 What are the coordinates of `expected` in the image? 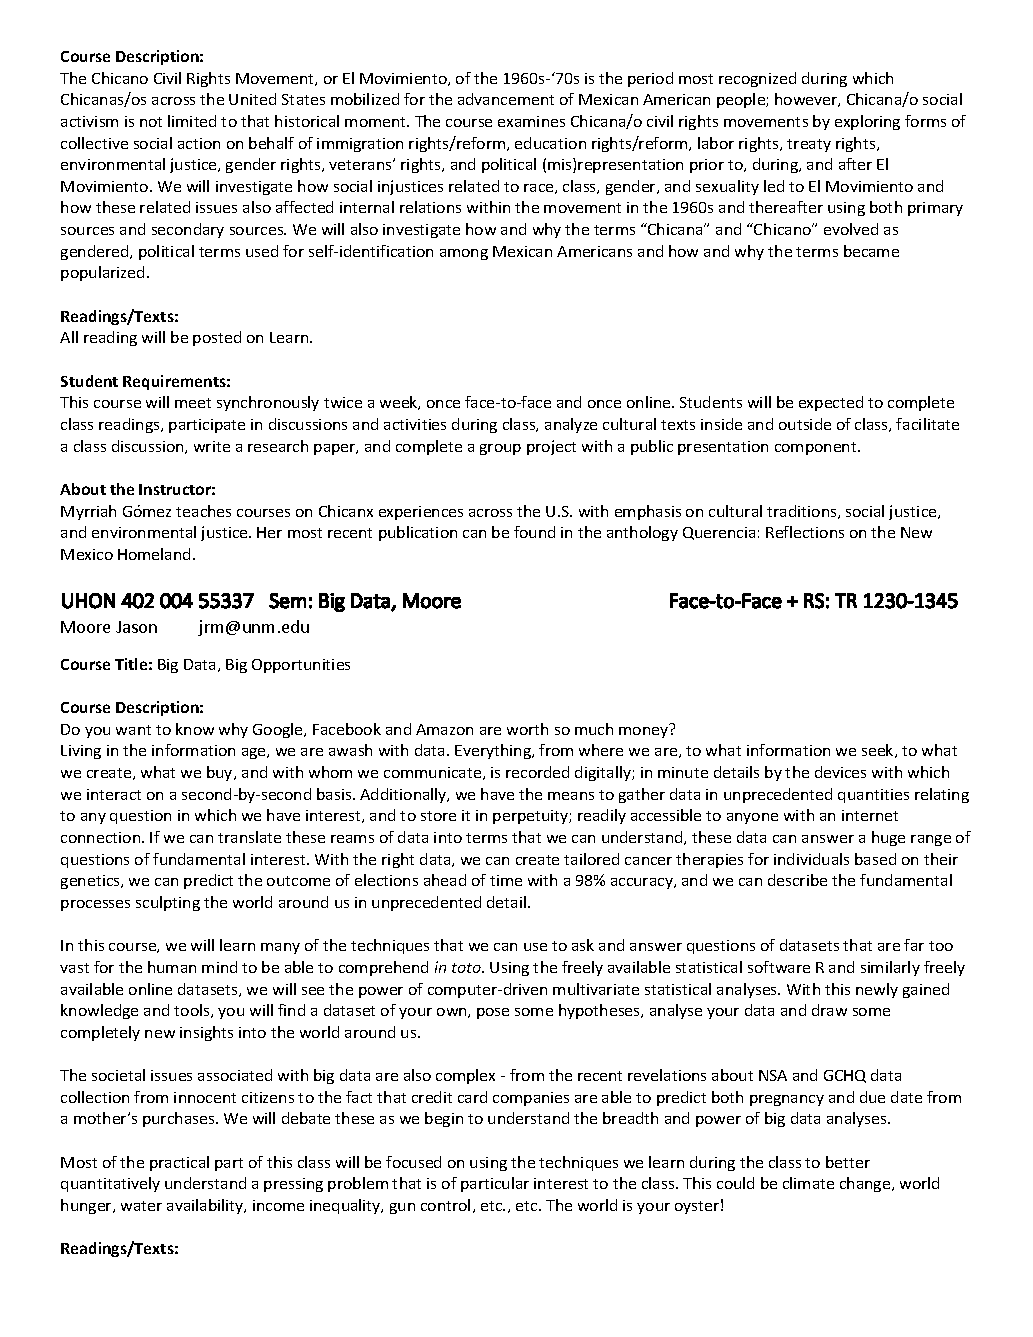 It's located at (831, 403).
